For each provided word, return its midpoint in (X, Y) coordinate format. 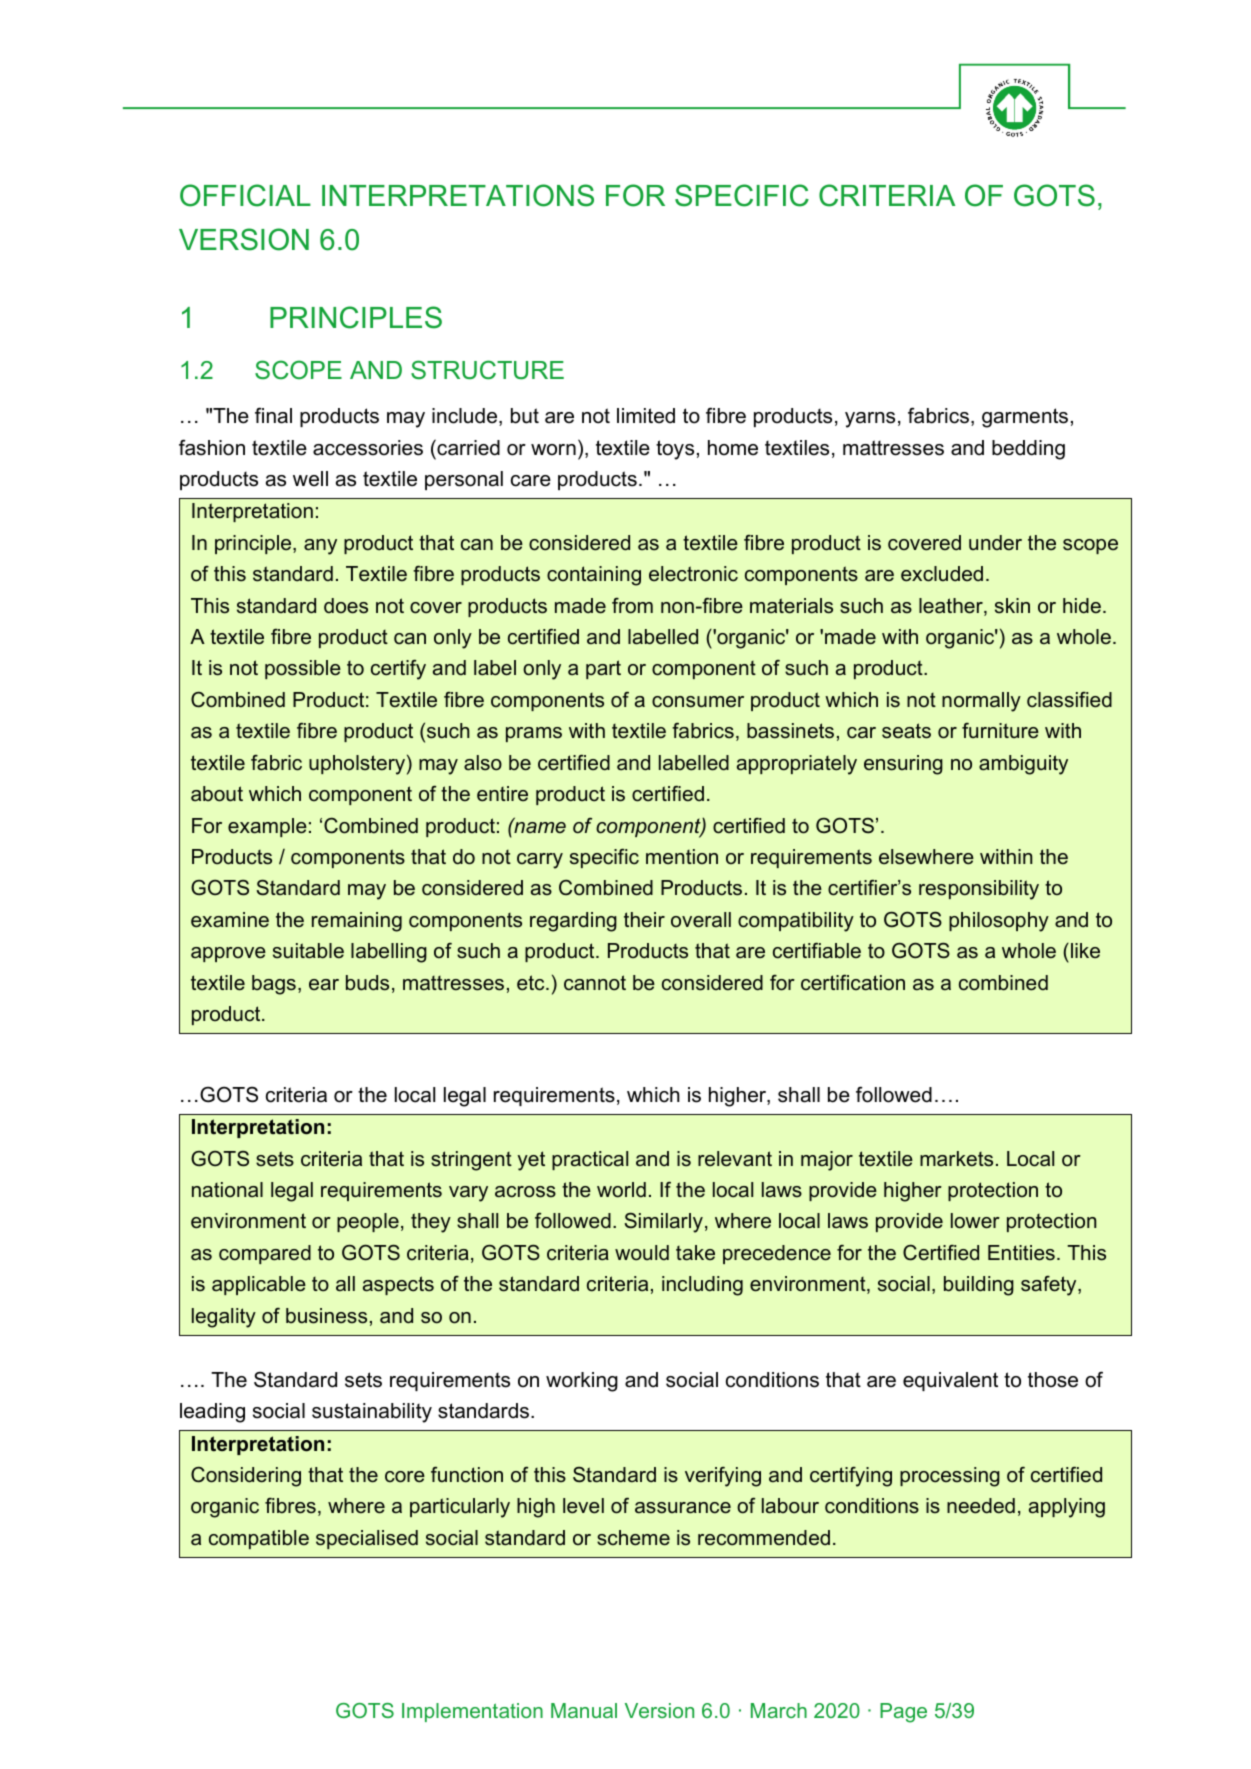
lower (975, 1221)
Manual (584, 1710)
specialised (367, 1539)
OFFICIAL (245, 195)
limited (646, 416)
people (368, 1222)
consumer (698, 702)
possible (303, 669)
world (621, 1190)
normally (981, 702)
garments (1025, 418)
